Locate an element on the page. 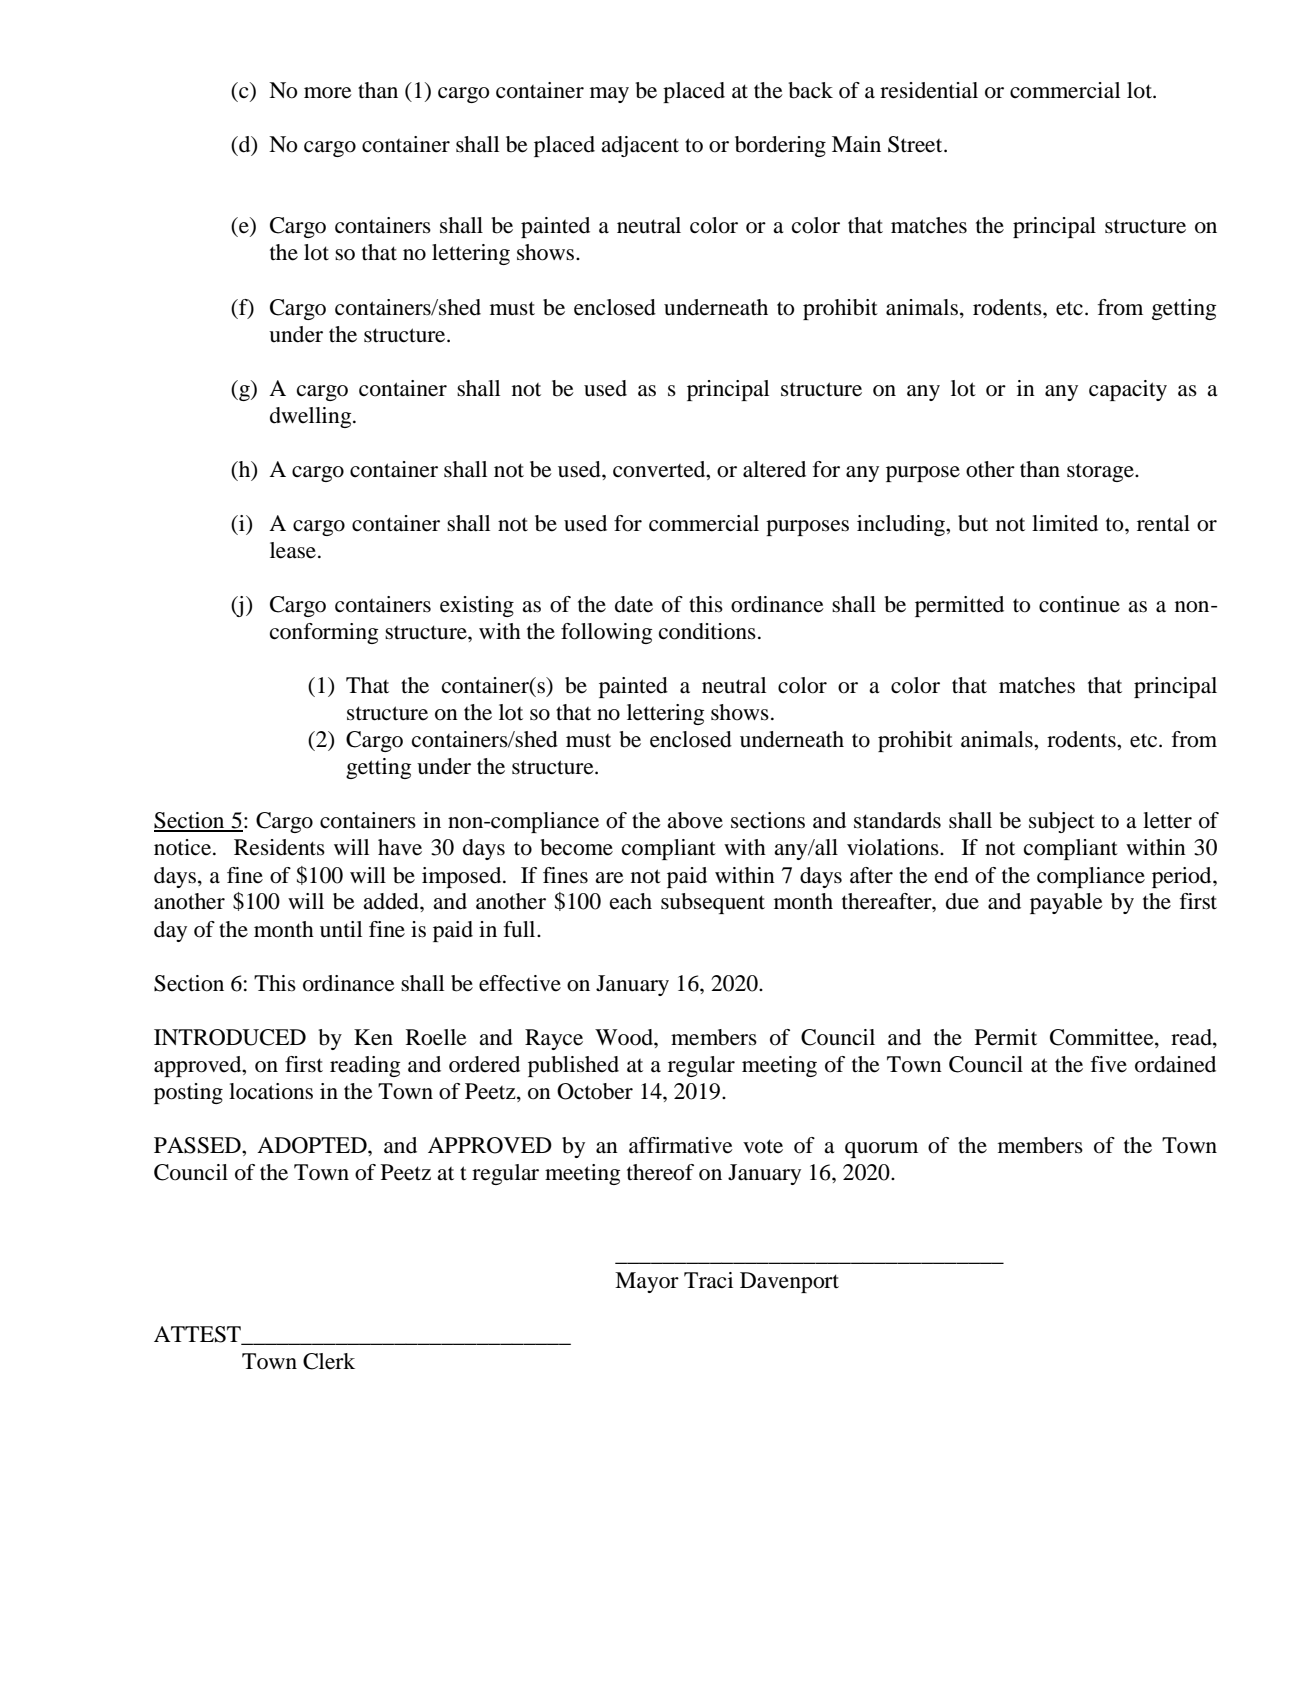 The height and width of the page is (1693, 1308). subject is located at coordinates (1062, 822).
